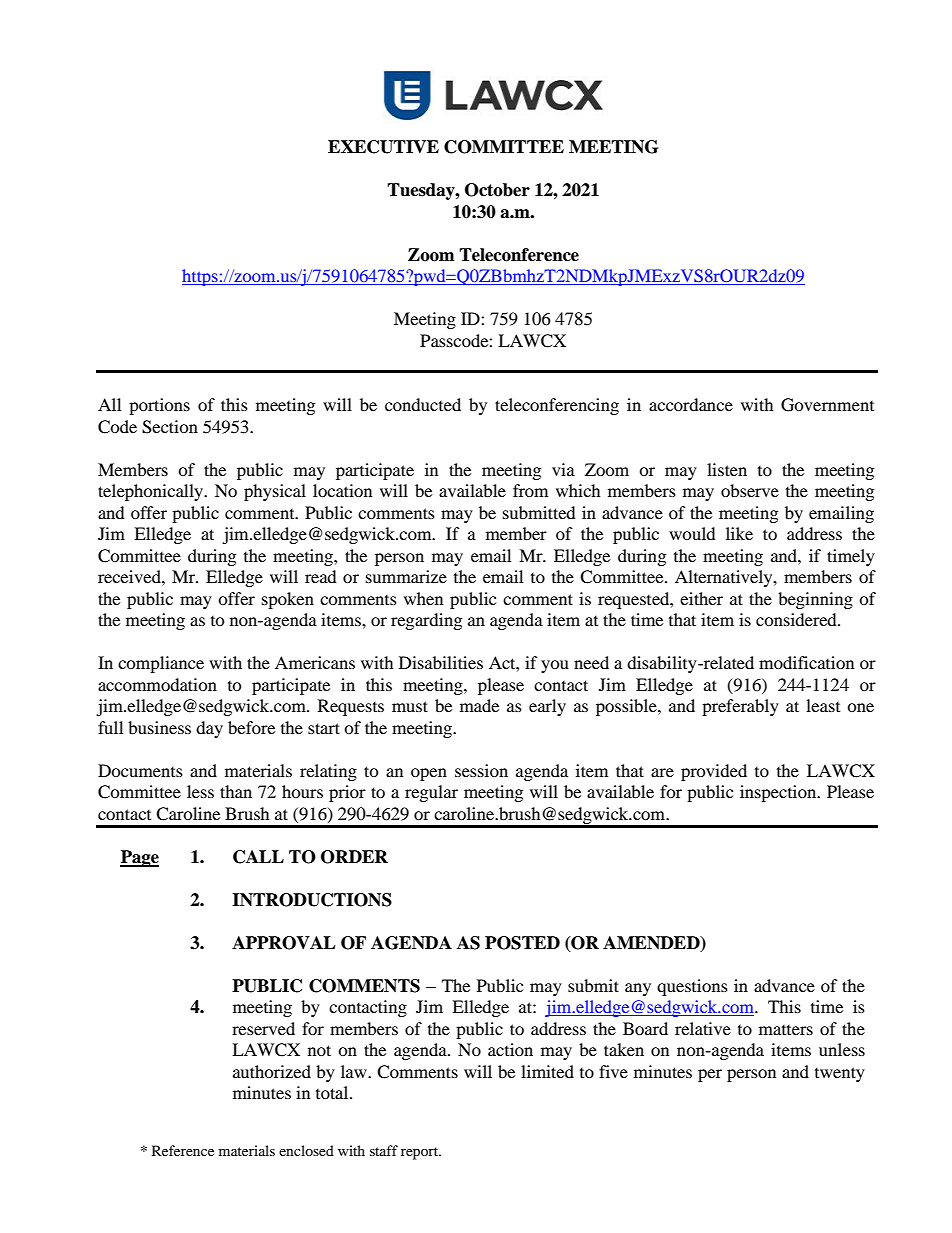 This image has width=952, height=1233. Describe the element at coordinates (530, 490) in the image. I see `from` at that location.
